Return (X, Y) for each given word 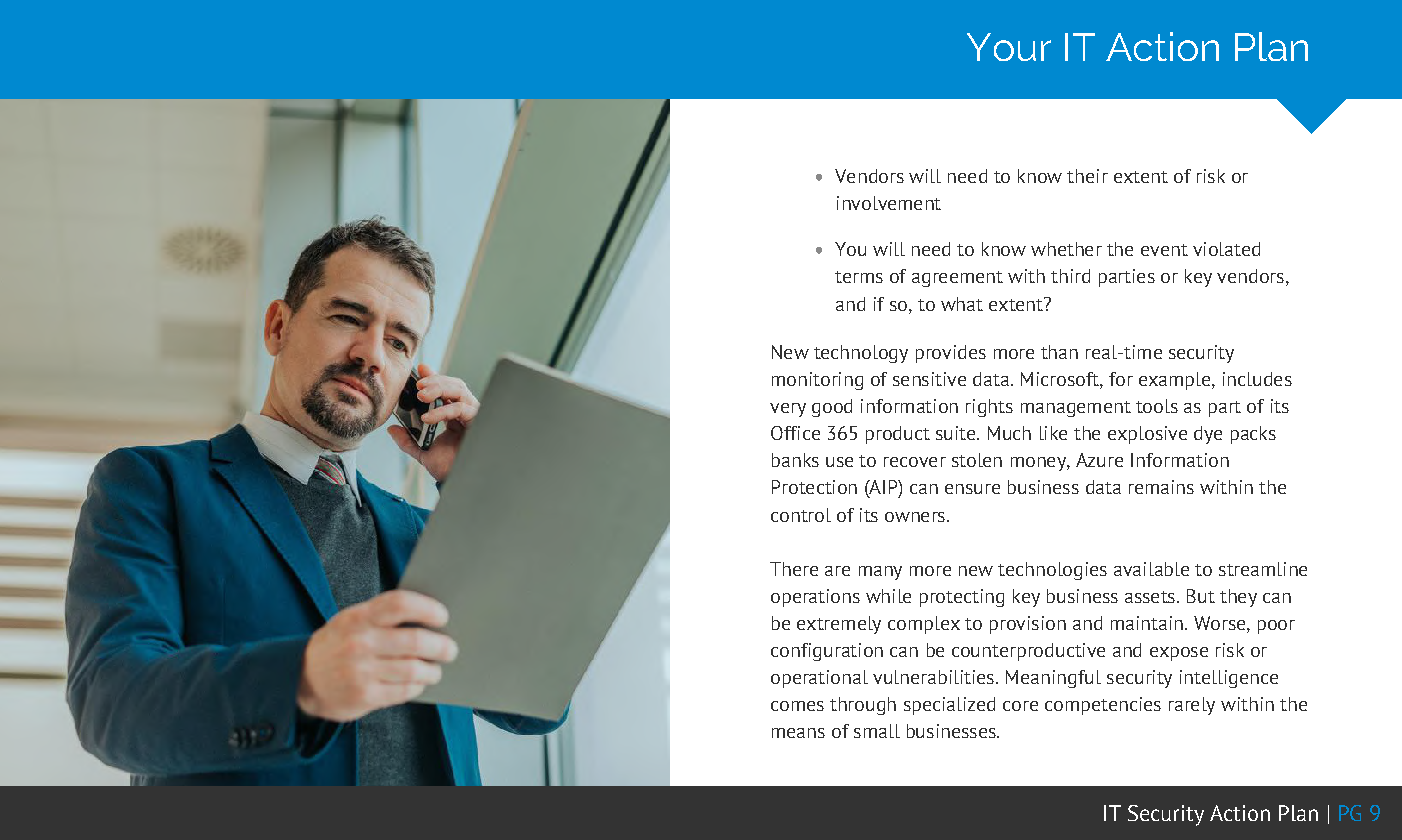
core (1020, 706)
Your (1009, 47)
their (1087, 176)
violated (1226, 249)
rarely (1192, 706)
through (863, 706)
